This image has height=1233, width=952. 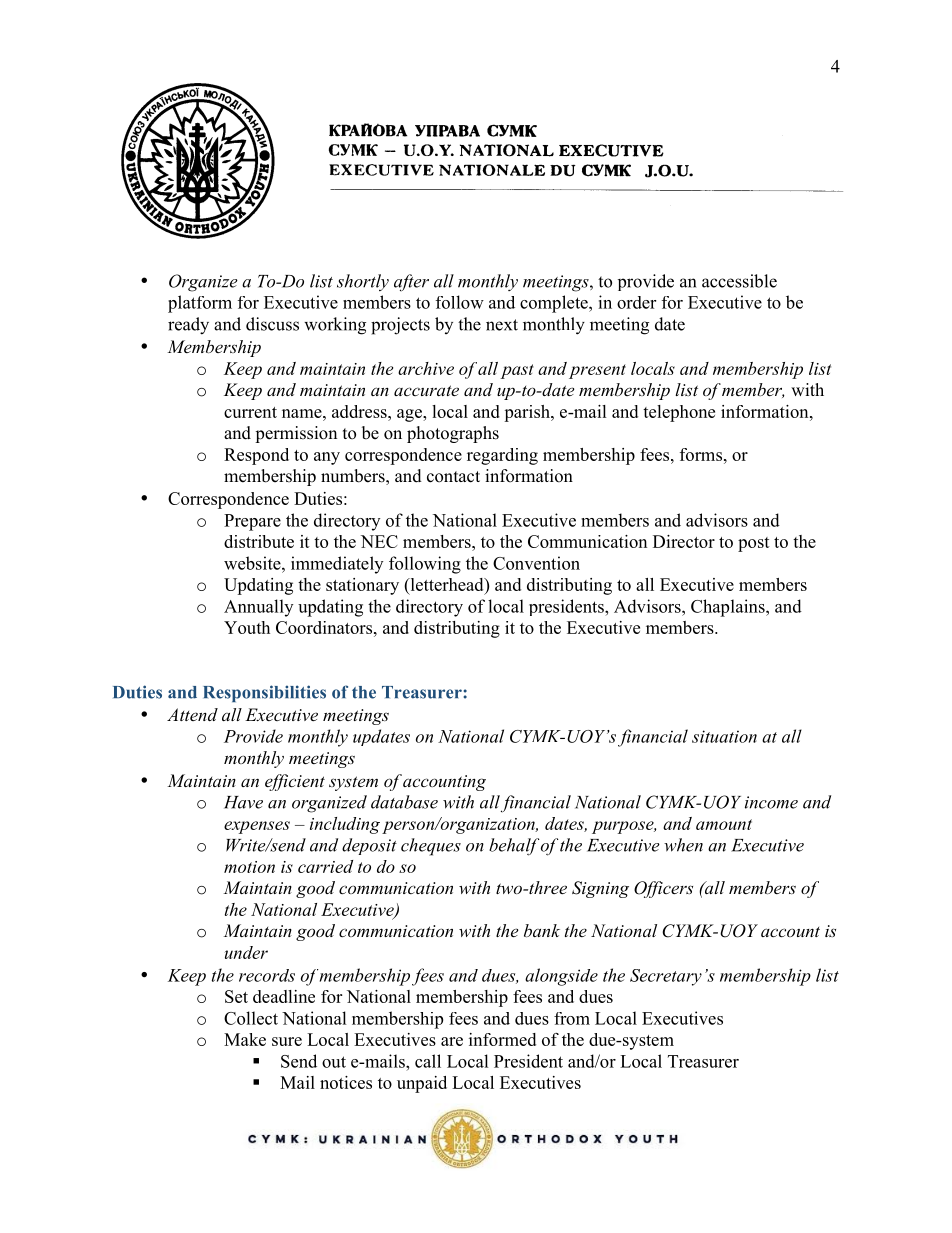 I want to click on situation, so click(x=724, y=736).
